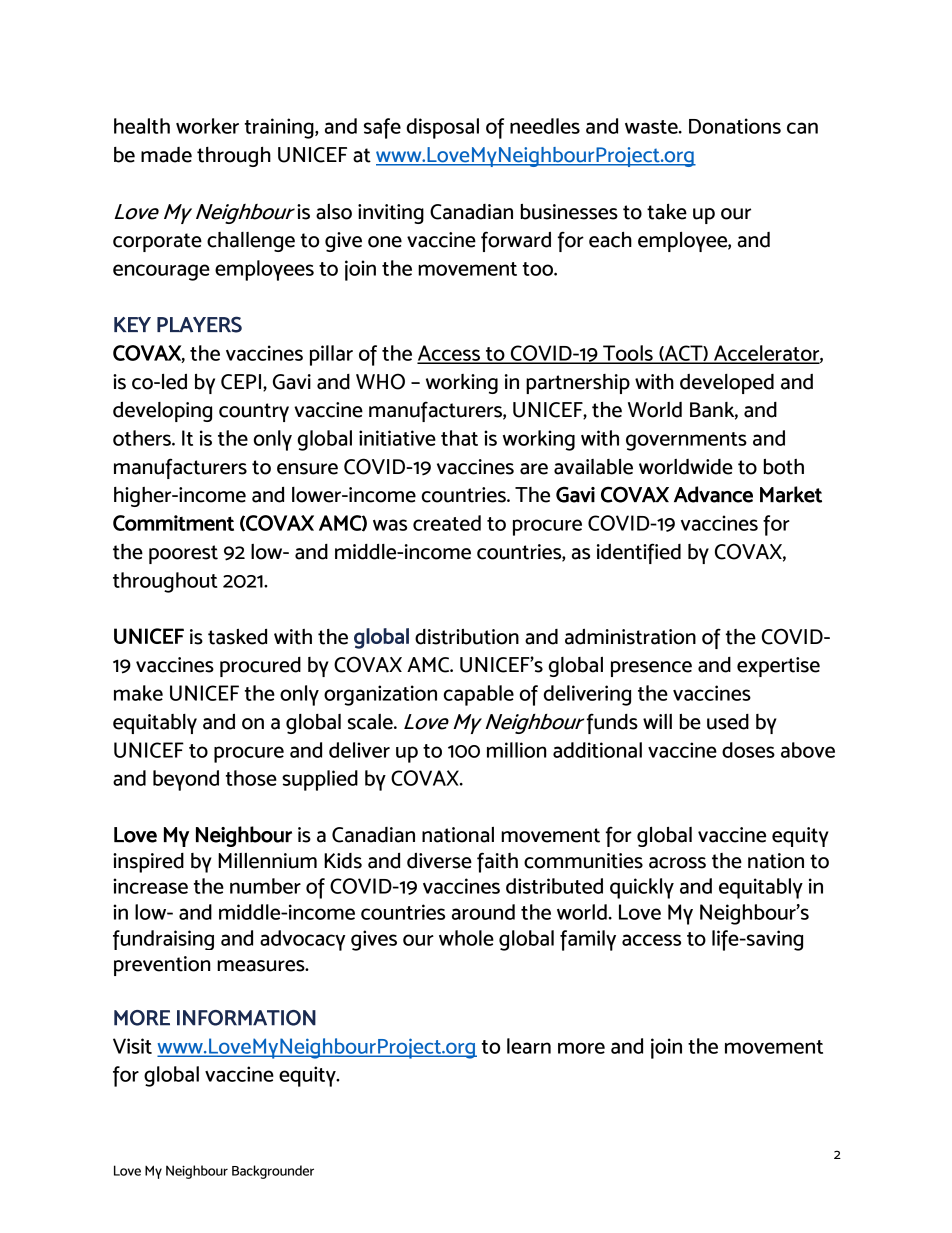 Image resolution: width=952 pixels, height=1233 pixels. Describe the element at coordinates (588, 940) in the screenshot. I see `family` at that location.
